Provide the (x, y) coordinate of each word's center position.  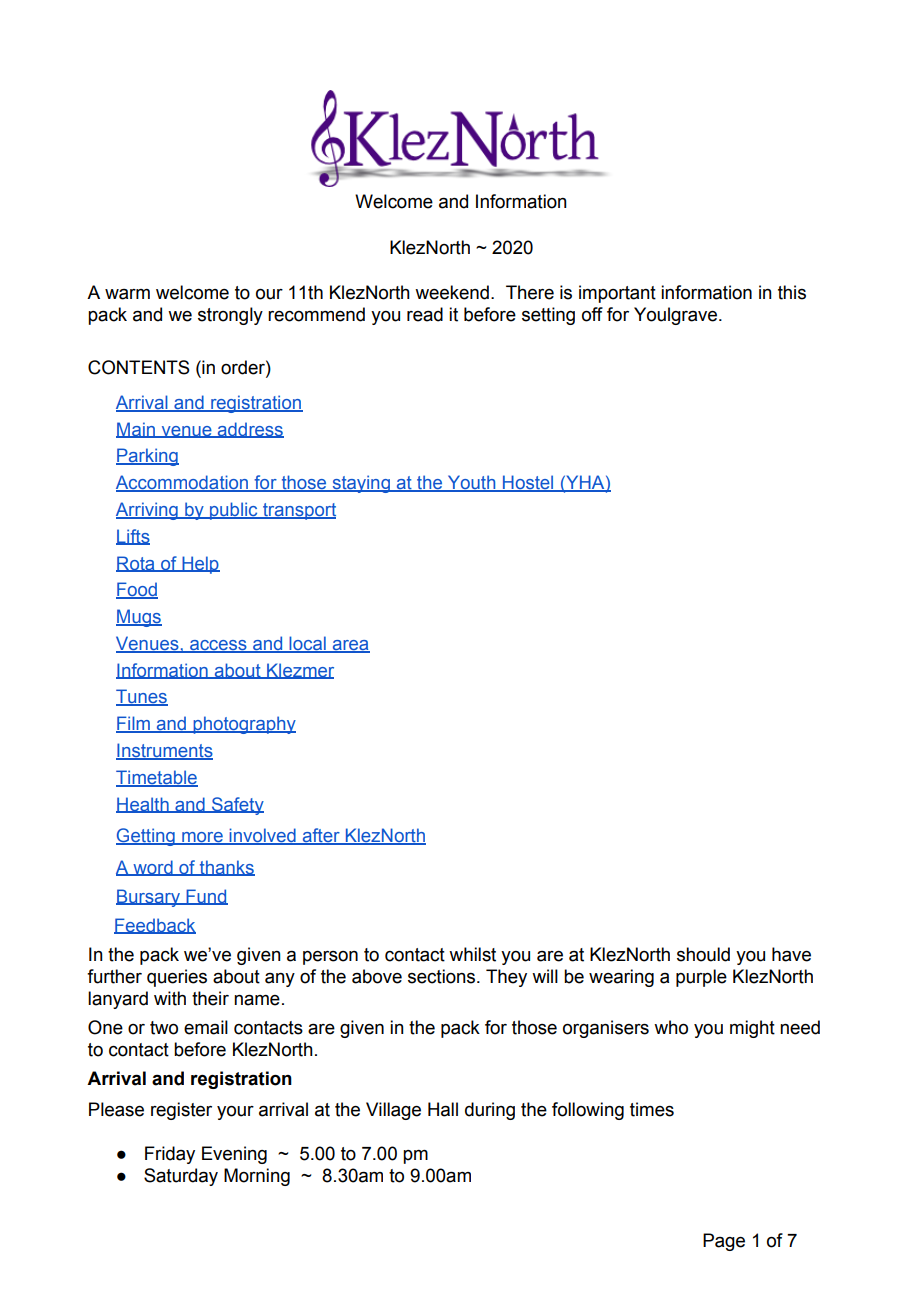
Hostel (528, 483)
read (425, 314)
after (321, 836)
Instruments (164, 751)
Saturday (181, 1177)
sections (443, 976)
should (703, 954)
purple (701, 978)
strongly (230, 316)
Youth (471, 483)
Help (200, 565)
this (792, 292)
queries (177, 978)
